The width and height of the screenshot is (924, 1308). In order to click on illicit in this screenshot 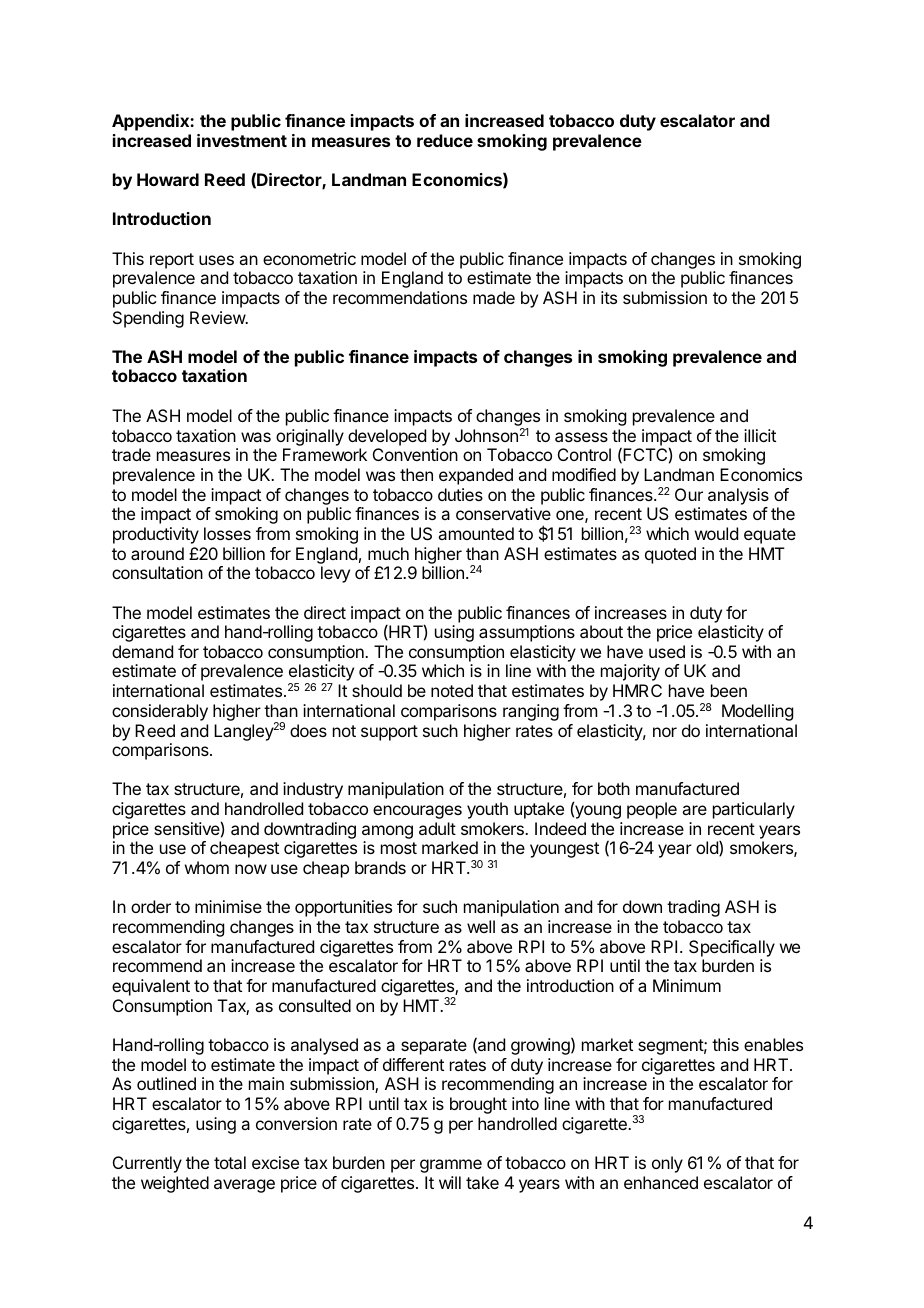, I will do `click(760, 435)`.
